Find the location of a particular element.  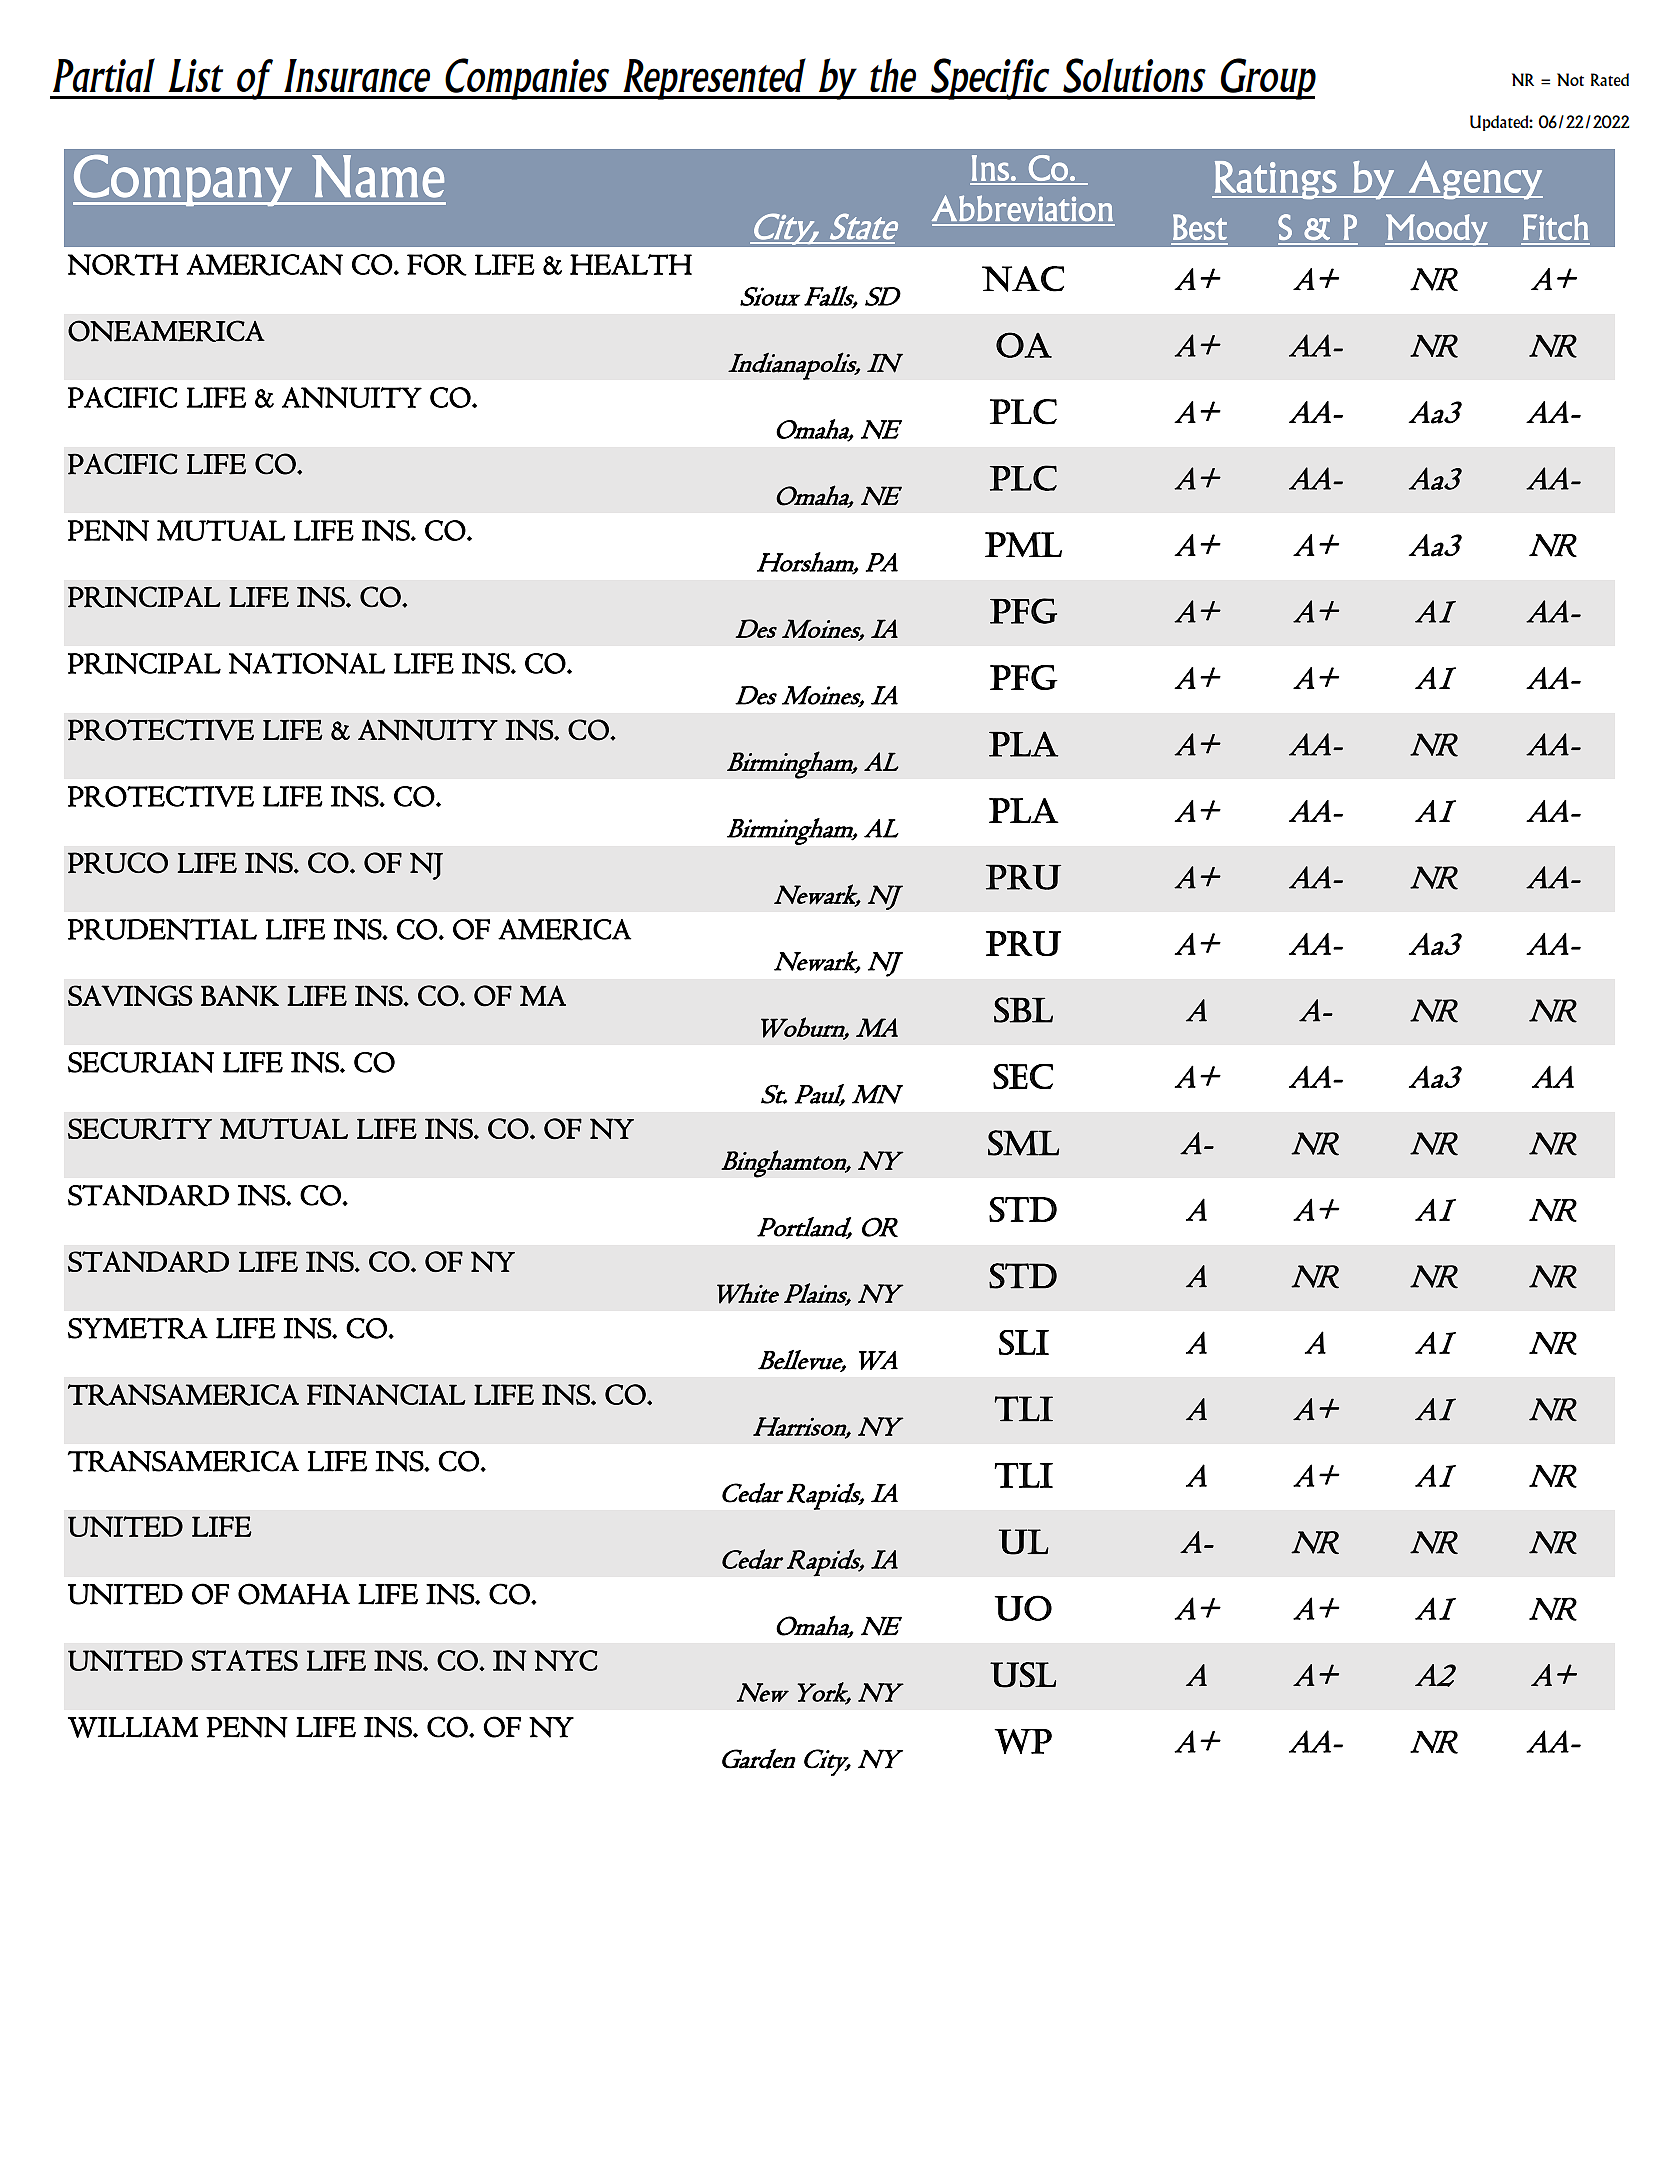

USL is located at coordinates (1023, 1675).
